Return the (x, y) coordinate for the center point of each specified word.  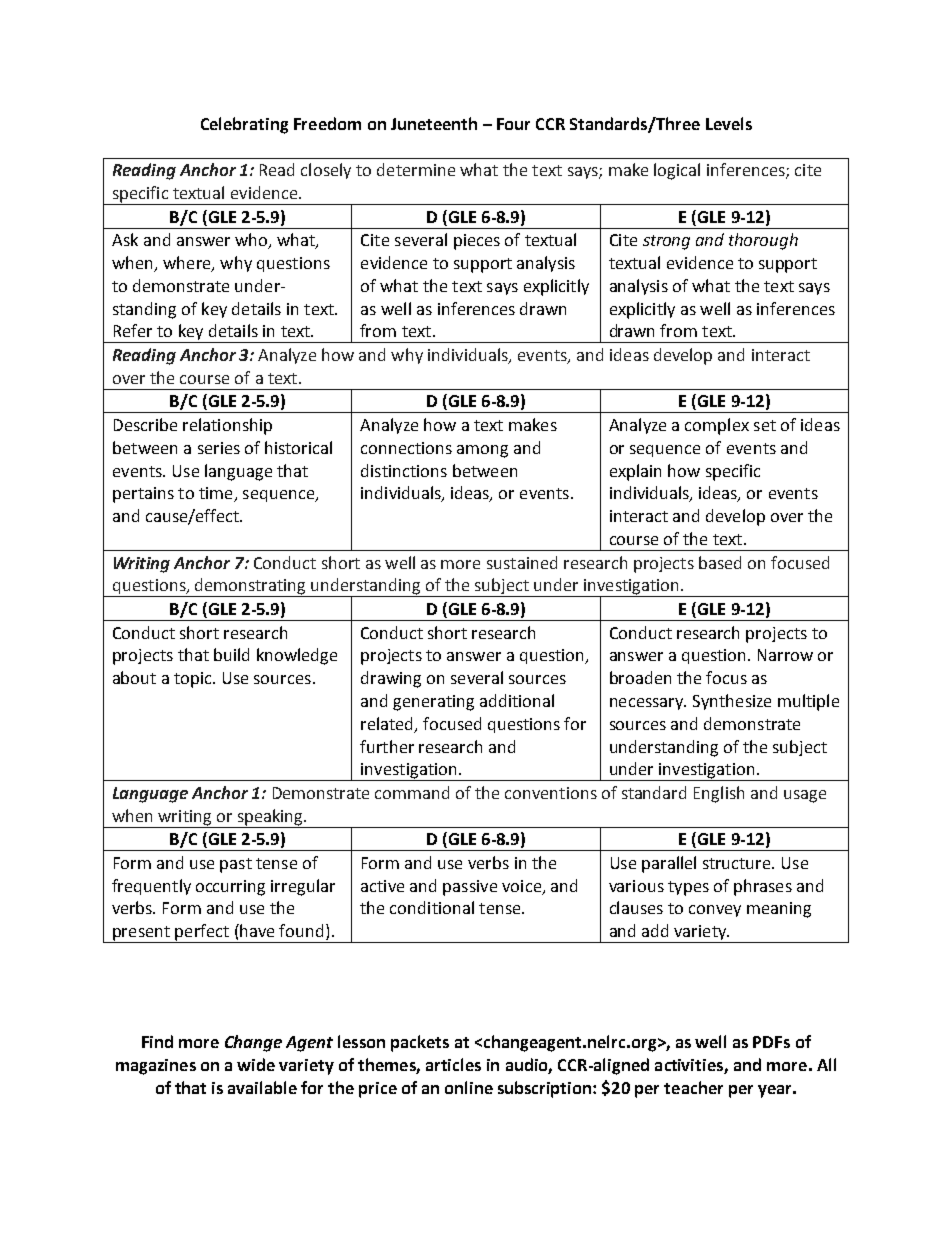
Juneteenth (434, 123)
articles (453, 1064)
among (482, 451)
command (412, 792)
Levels (729, 123)
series (219, 448)
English (719, 794)
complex (717, 426)
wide (256, 1064)
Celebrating (244, 125)
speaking (270, 818)
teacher (693, 1087)
